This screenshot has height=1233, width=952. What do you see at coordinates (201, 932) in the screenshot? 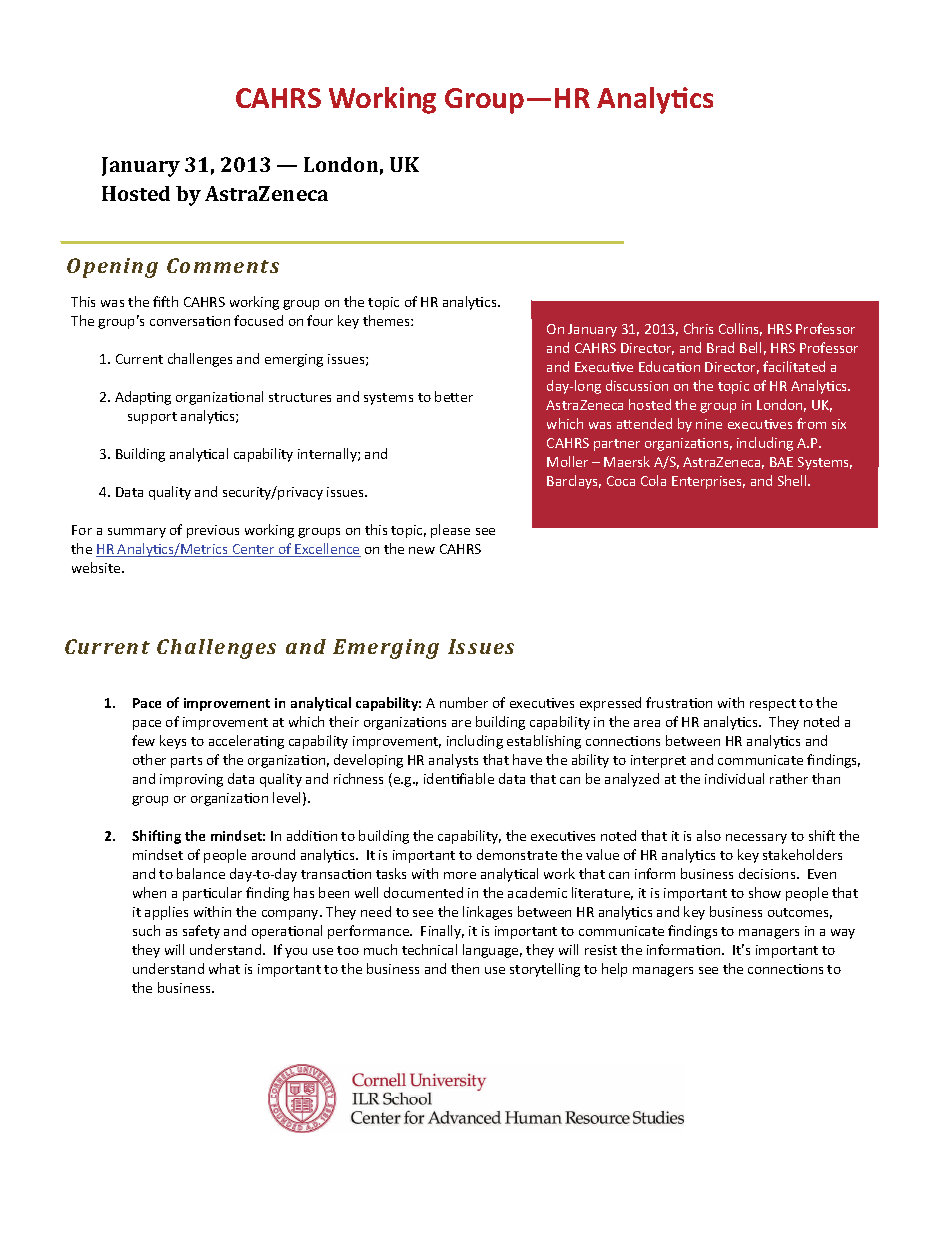
I see `safety` at bounding box center [201, 932].
